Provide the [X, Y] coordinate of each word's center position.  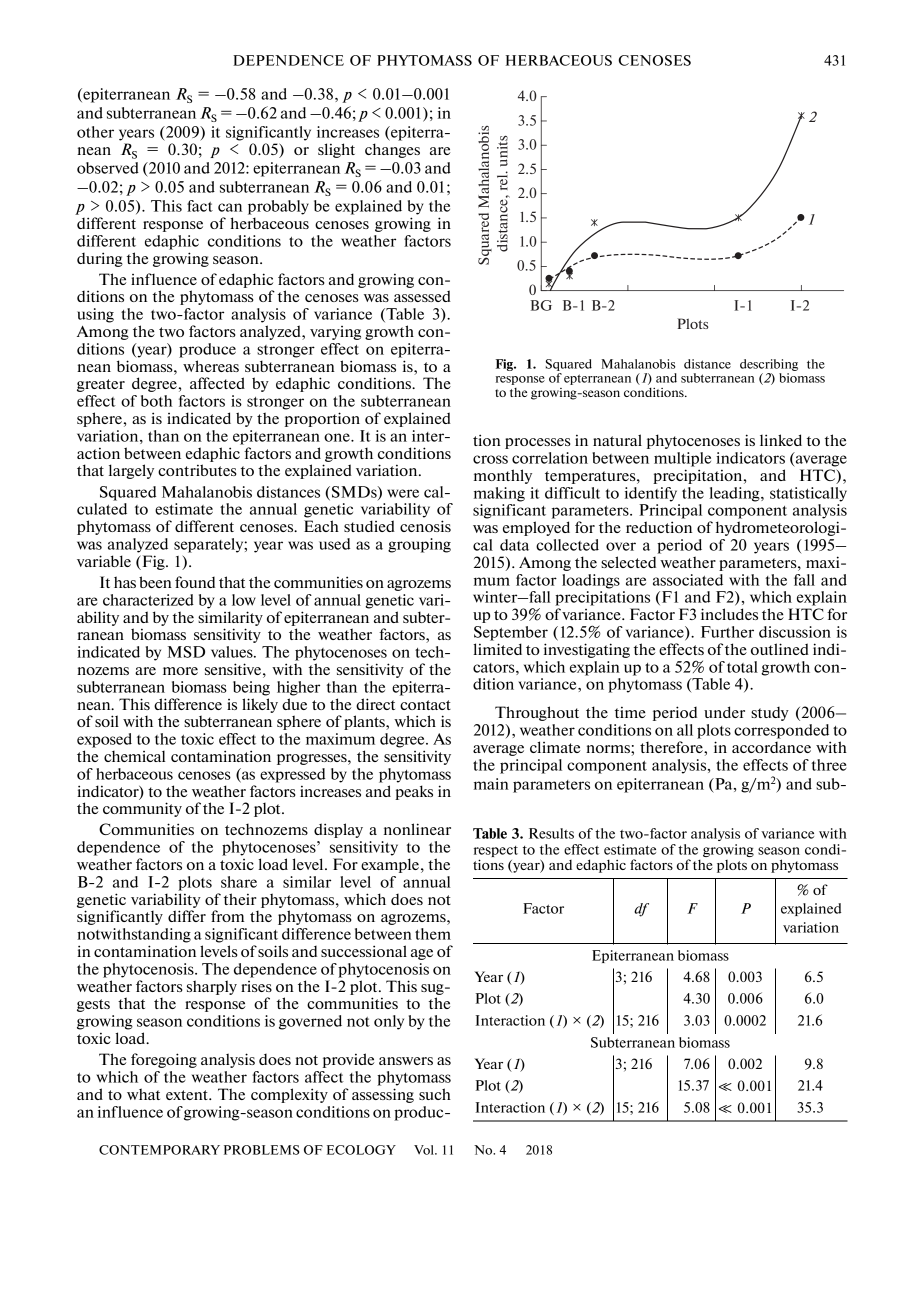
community [142, 809]
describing [769, 365]
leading [735, 494]
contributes [197, 470]
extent [188, 1095]
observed [108, 168]
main [491, 784]
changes [392, 150]
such [435, 1094]
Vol [425, 1150]
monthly [503, 476]
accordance [771, 747]
